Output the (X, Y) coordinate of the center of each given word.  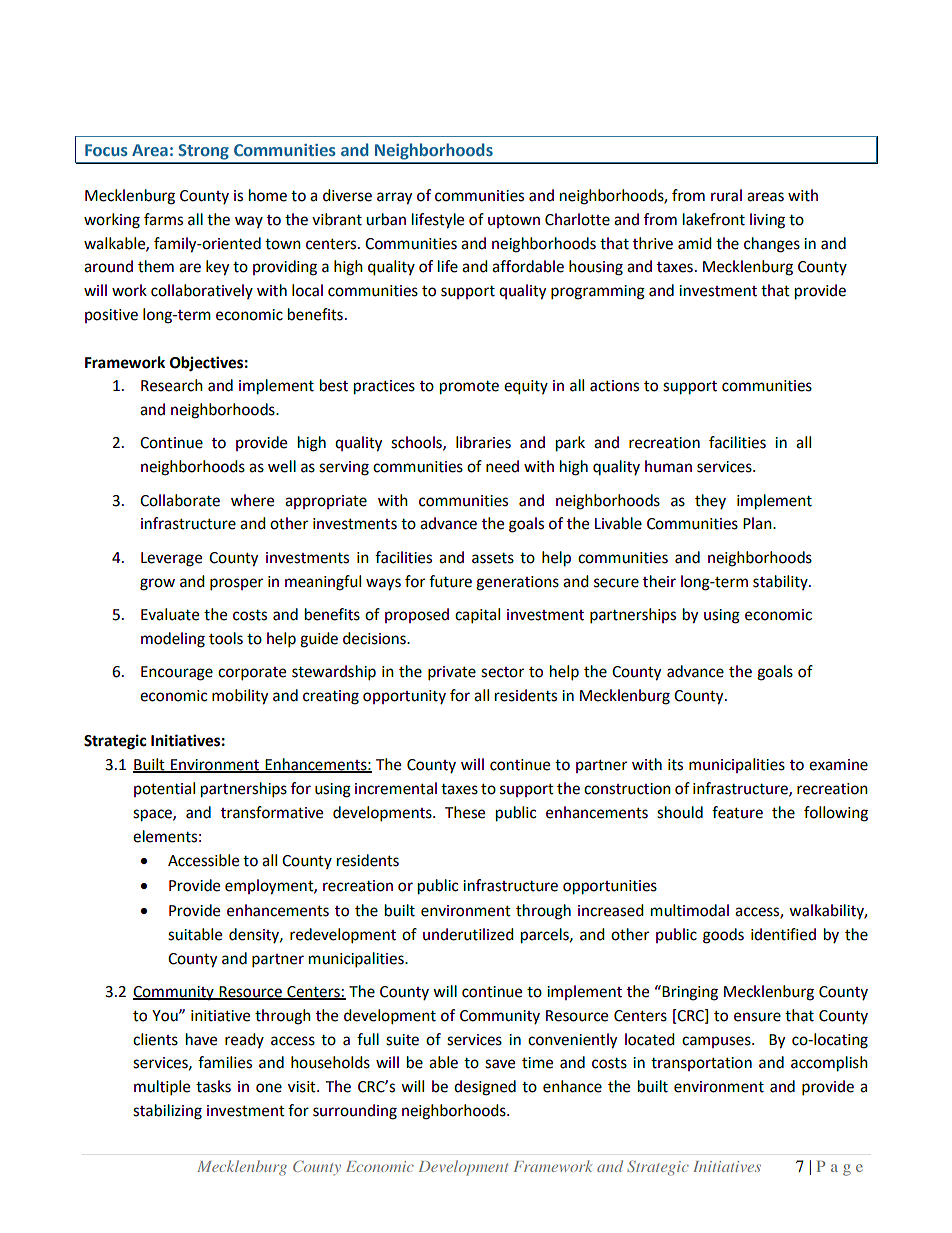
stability (781, 582)
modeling (173, 640)
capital (477, 616)
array (394, 198)
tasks (213, 1086)
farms (163, 219)
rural (726, 195)
